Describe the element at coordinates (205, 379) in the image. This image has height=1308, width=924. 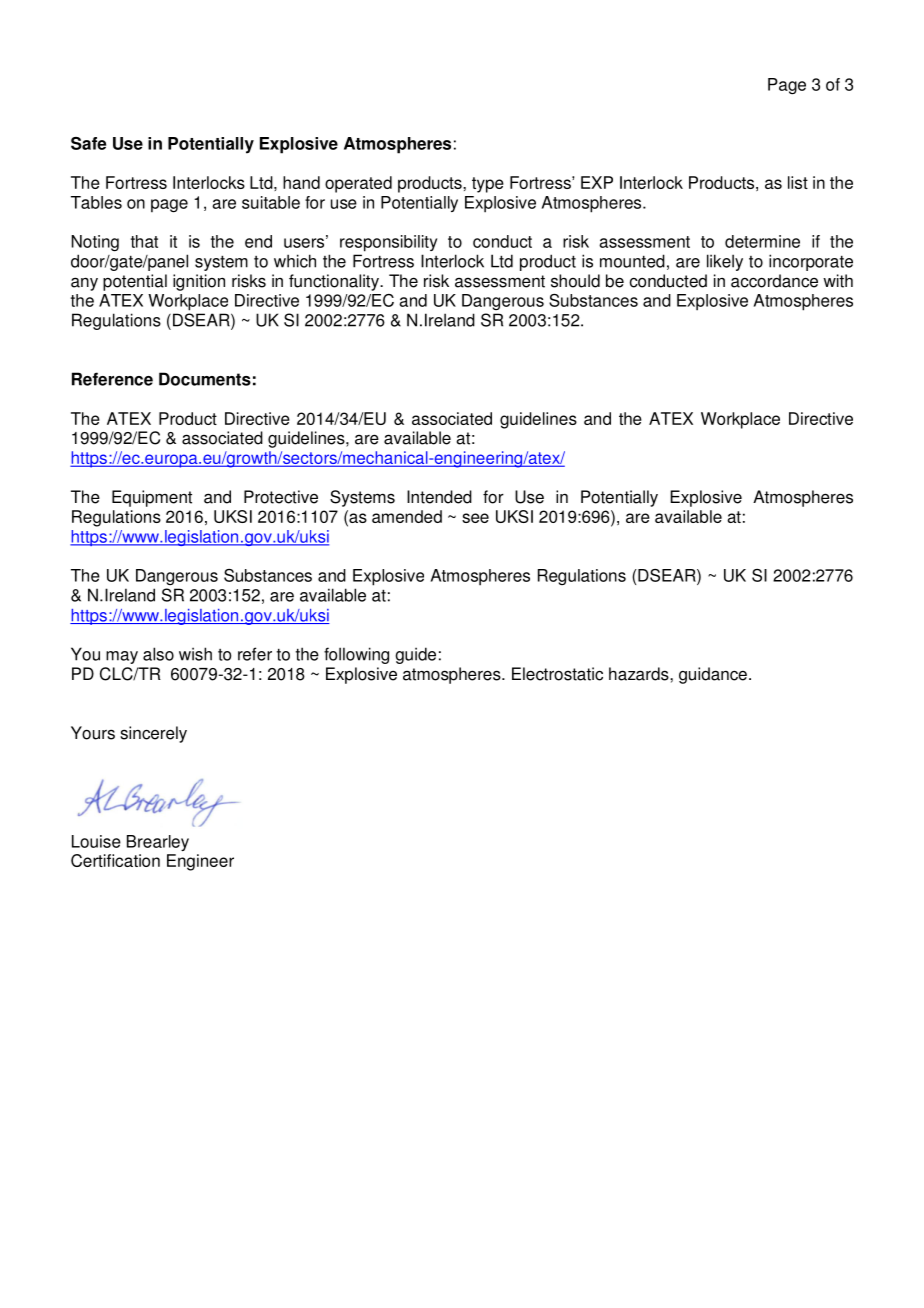
I see `Documents` at that location.
